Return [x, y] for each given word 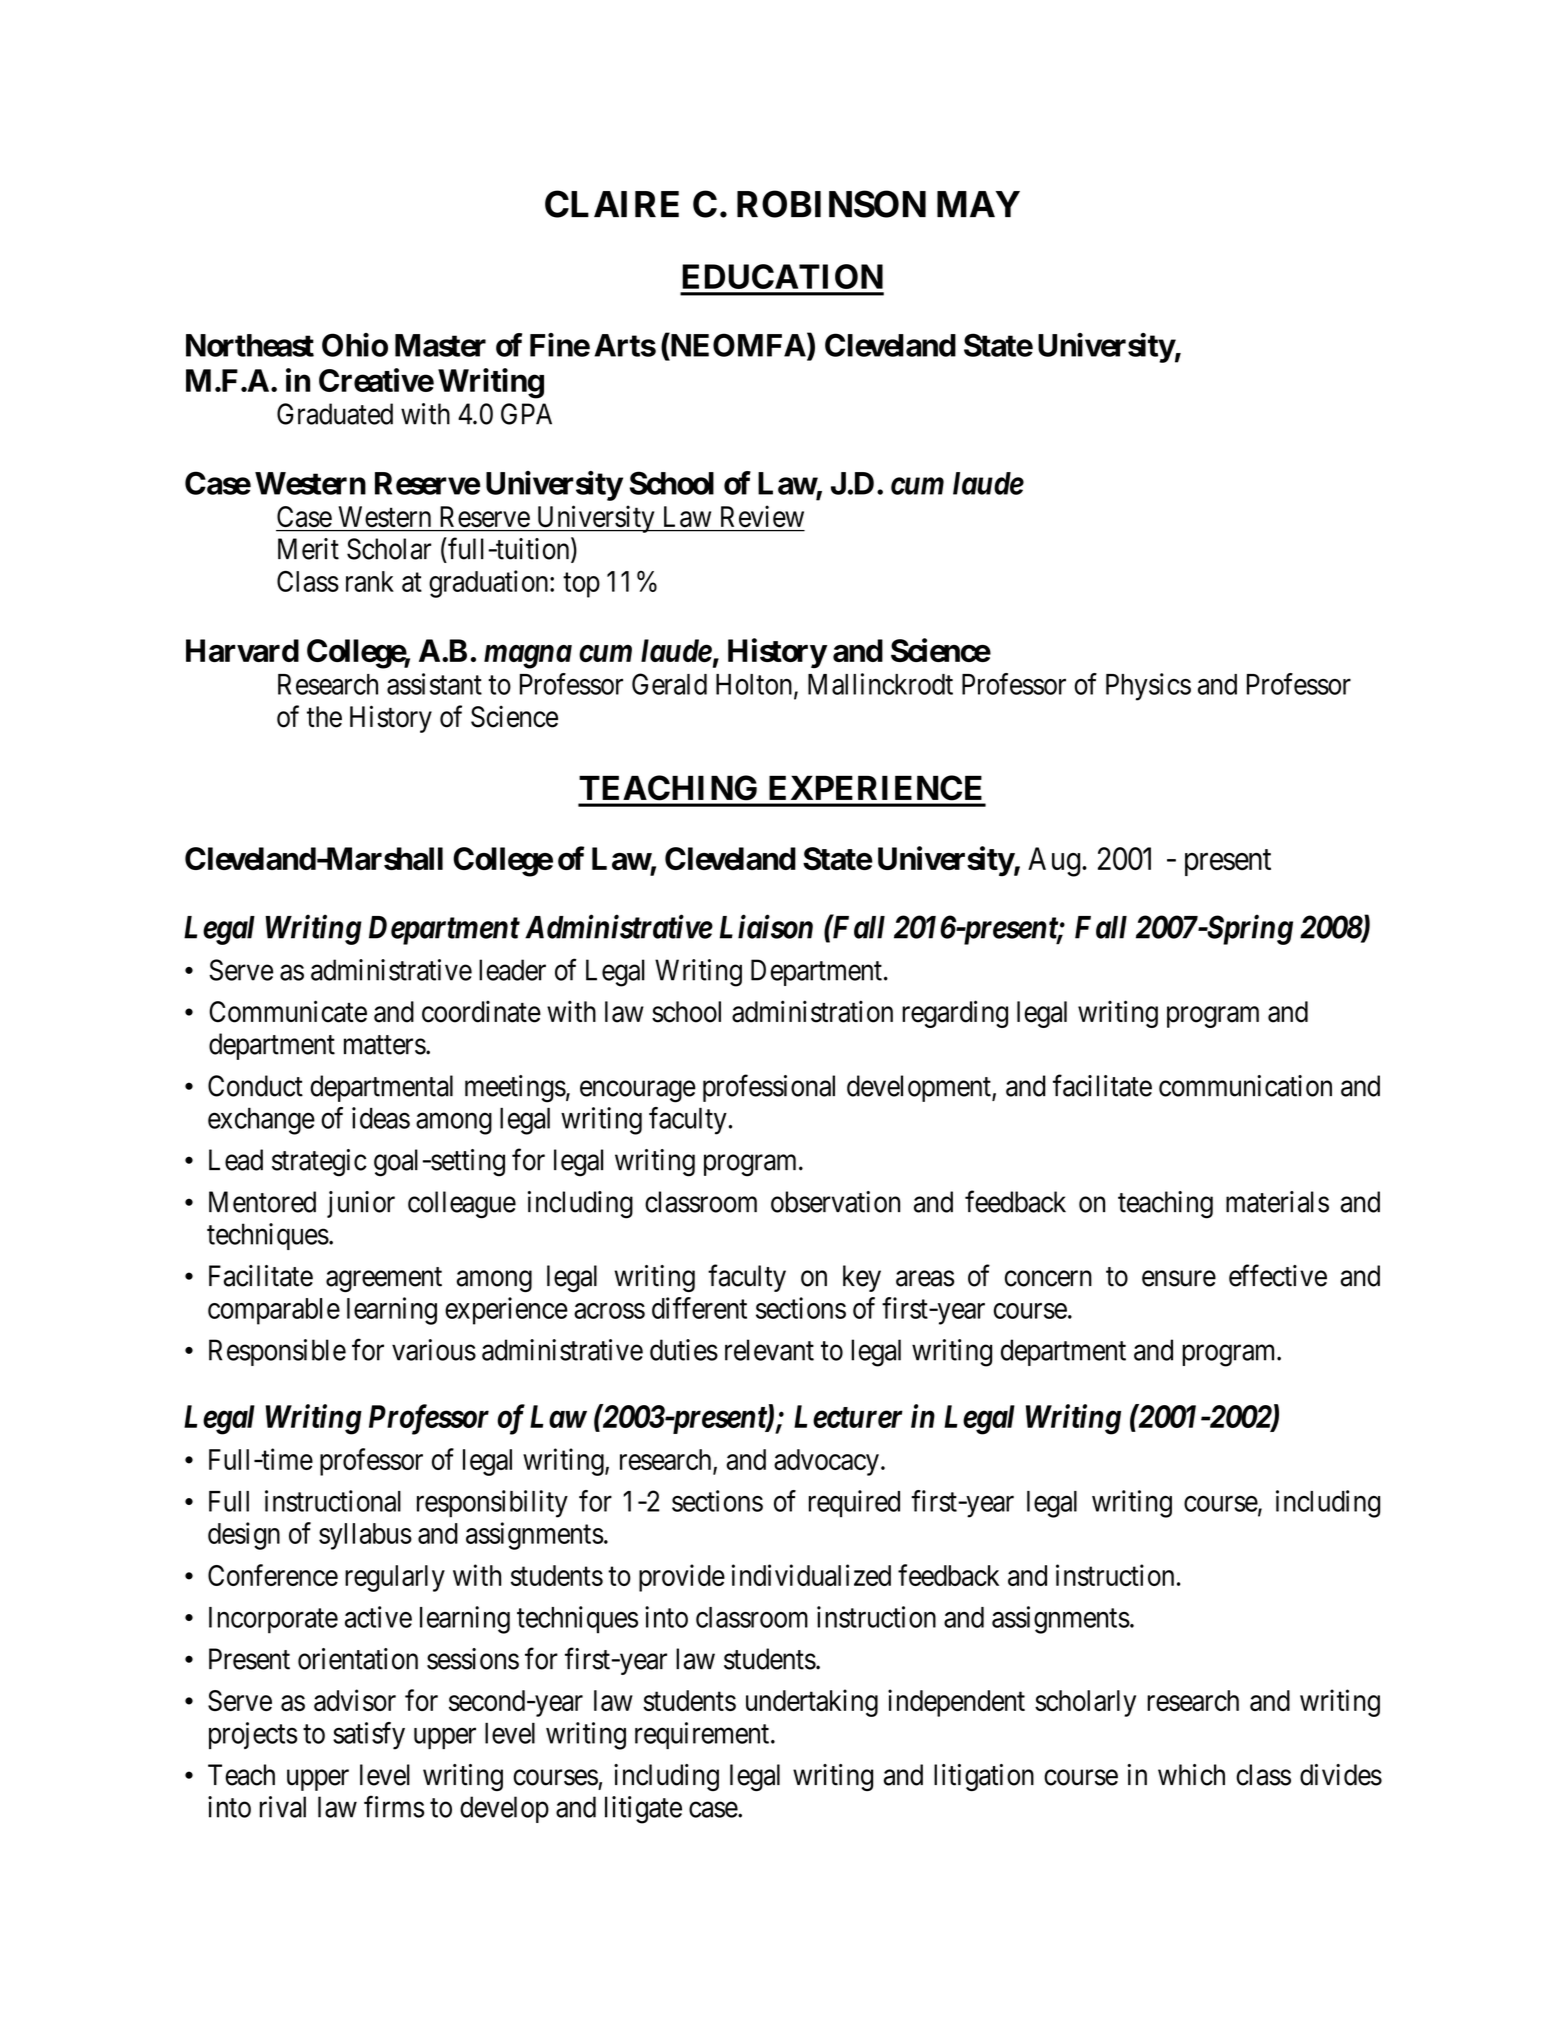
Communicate [288, 1011]
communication [1245, 1086]
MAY [978, 204]
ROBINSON [831, 204]
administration [812, 1011]
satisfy [369, 1736]
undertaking [812, 1703]
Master [440, 345]
